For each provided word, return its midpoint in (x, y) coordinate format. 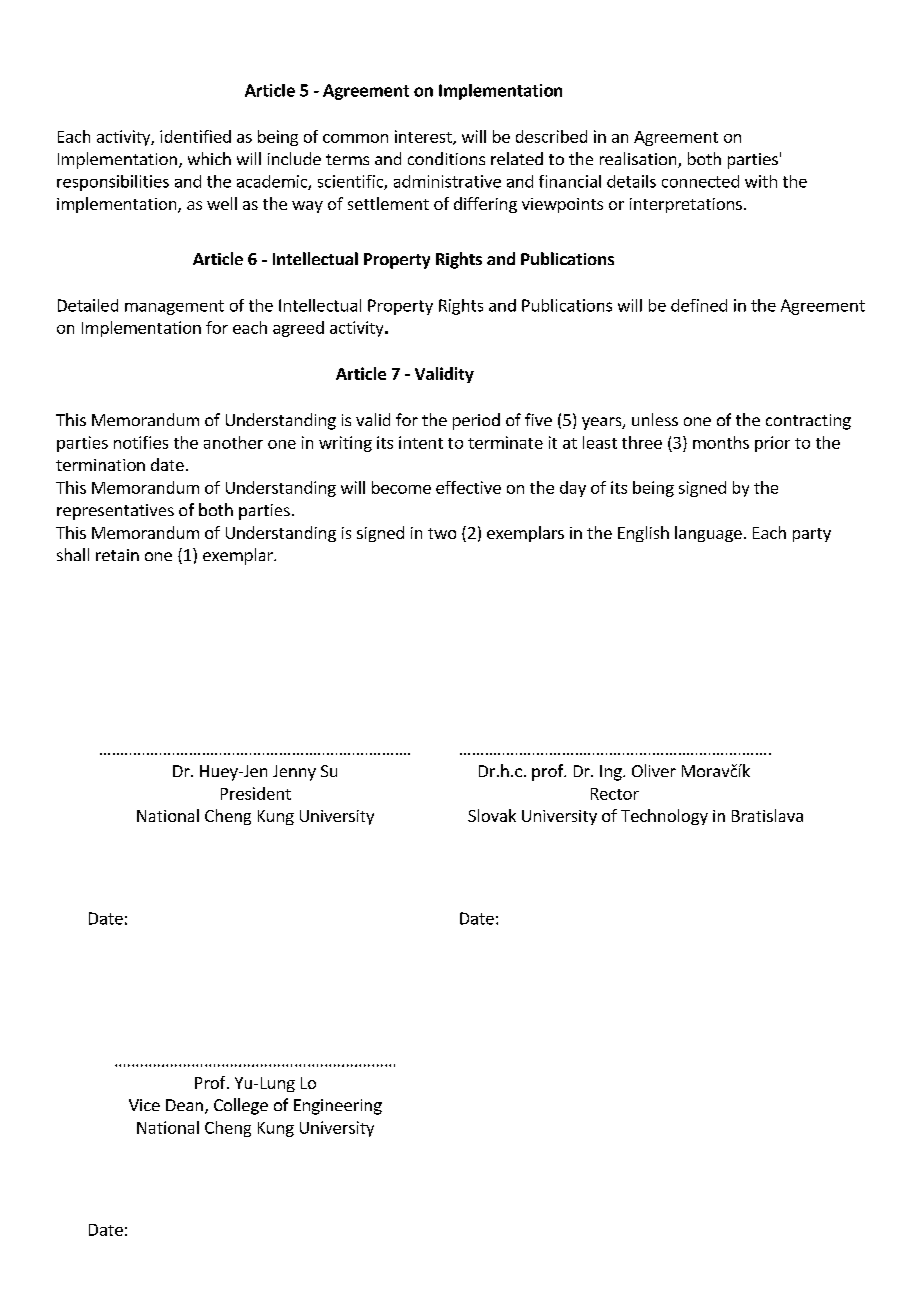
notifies (141, 442)
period (476, 421)
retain (117, 555)
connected (700, 181)
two (442, 533)
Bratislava (767, 815)
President (256, 793)
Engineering (338, 1107)
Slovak (492, 815)
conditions (446, 158)
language (708, 534)
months (721, 442)
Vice (144, 1105)
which (209, 158)
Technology (664, 817)
